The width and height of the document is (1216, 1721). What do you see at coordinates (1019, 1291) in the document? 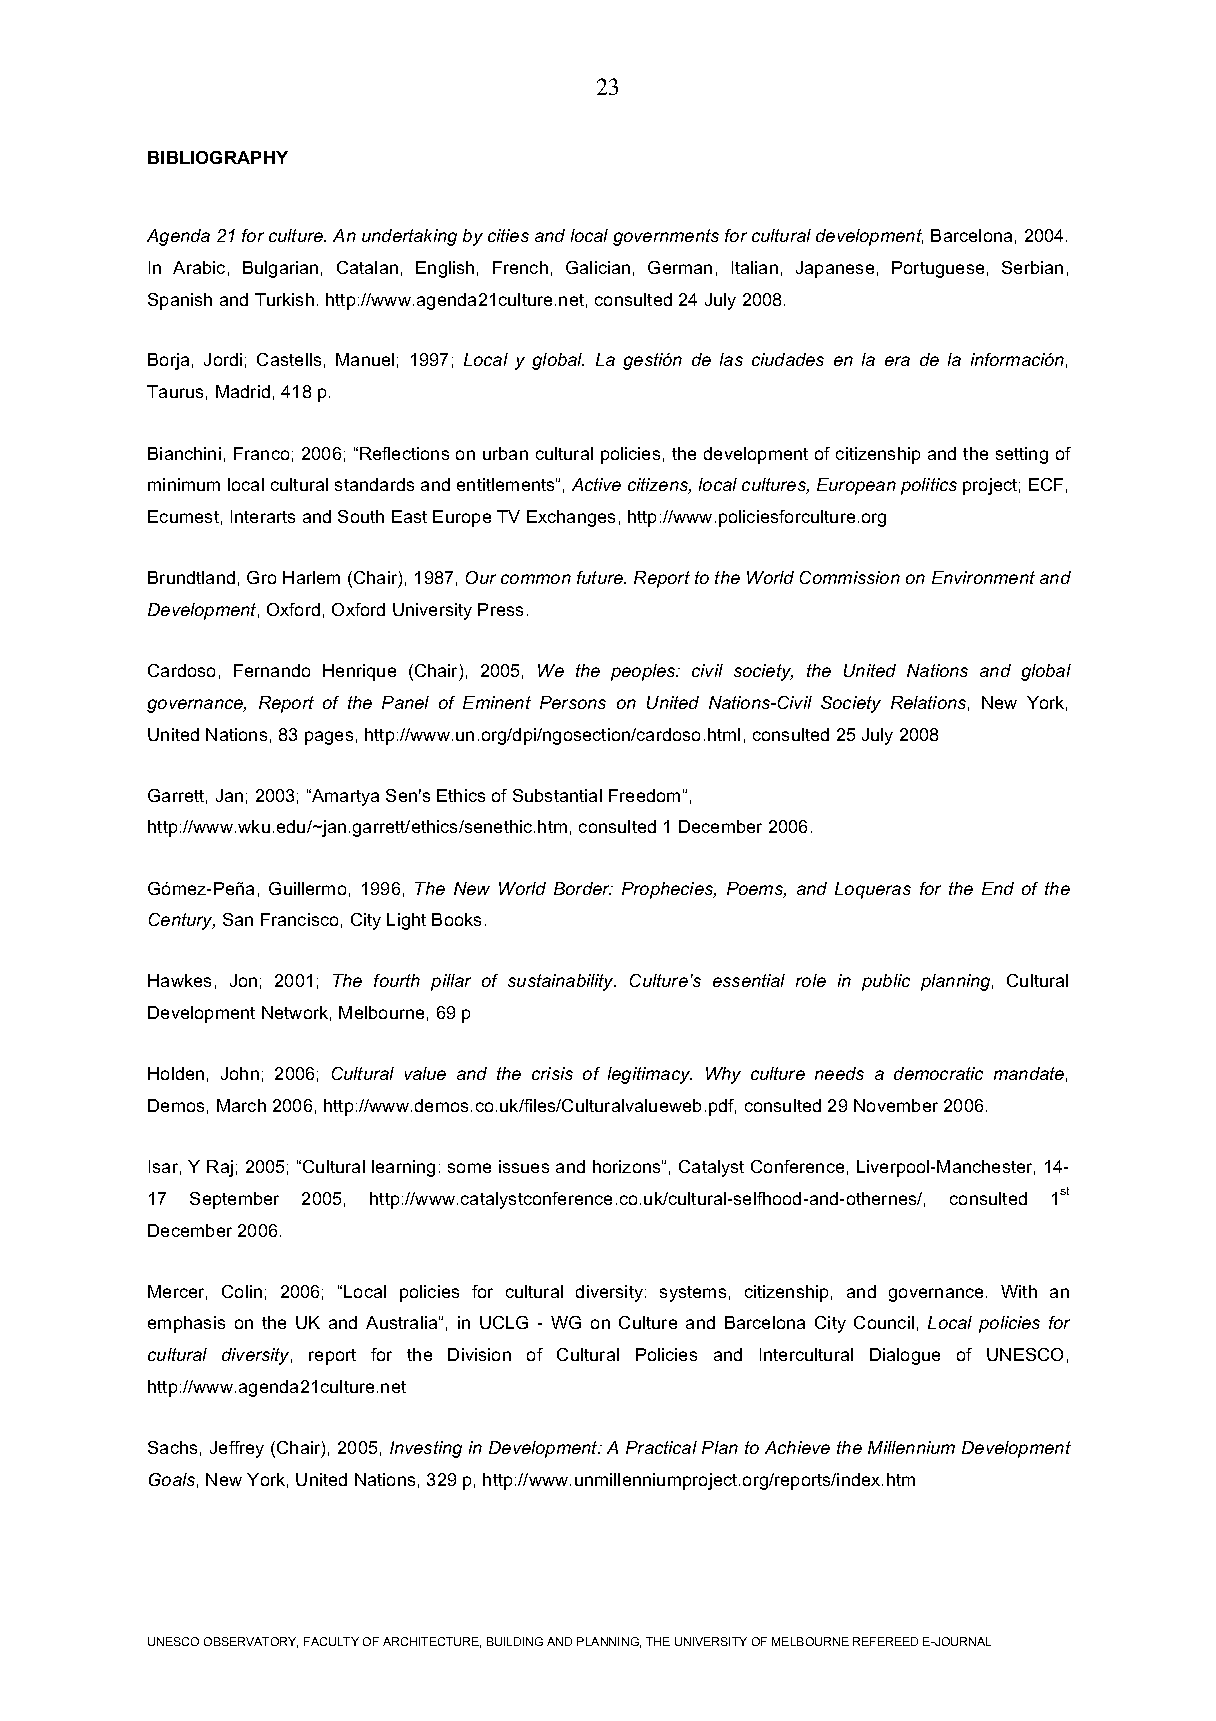
I see `With` at bounding box center [1019, 1291].
